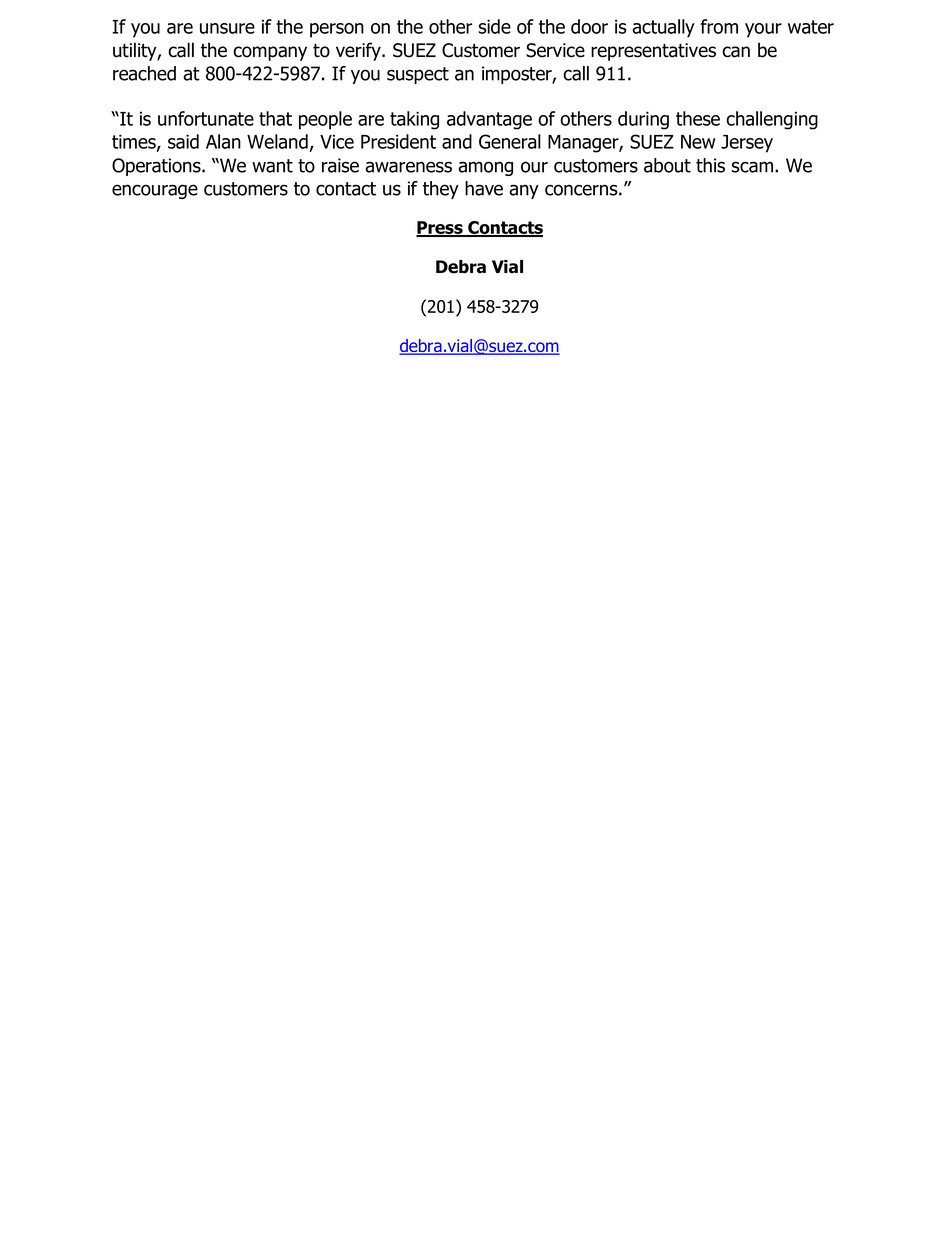  I want to click on this, so click(710, 165).
